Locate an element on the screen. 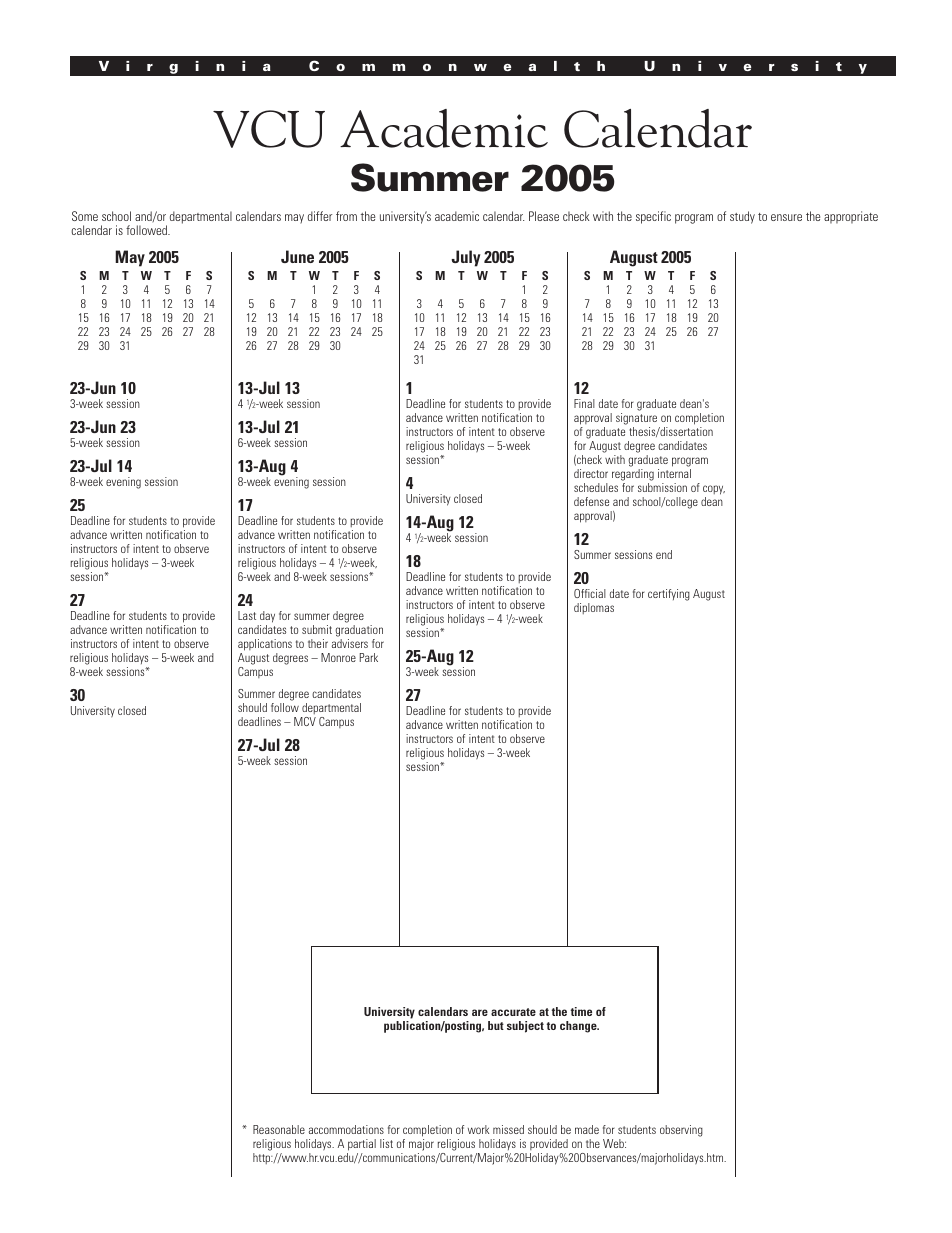 The image size is (952, 1233). Some is located at coordinates (85, 216).
